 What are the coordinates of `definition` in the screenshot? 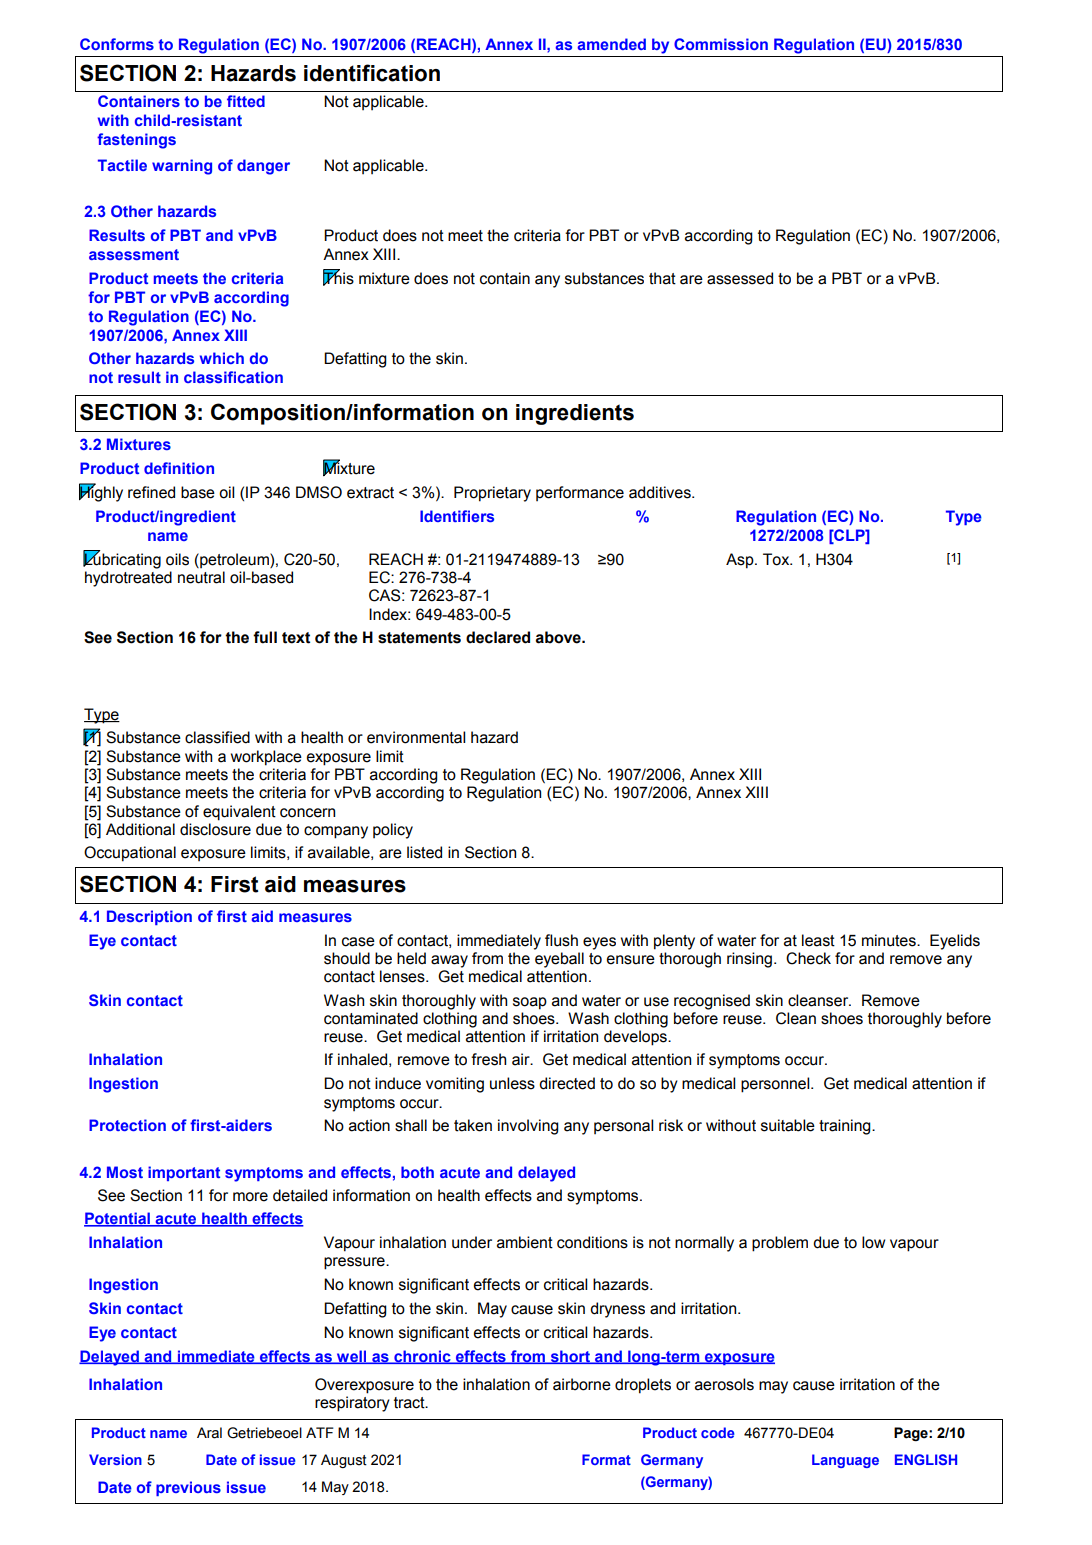 It's located at (179, 468).
